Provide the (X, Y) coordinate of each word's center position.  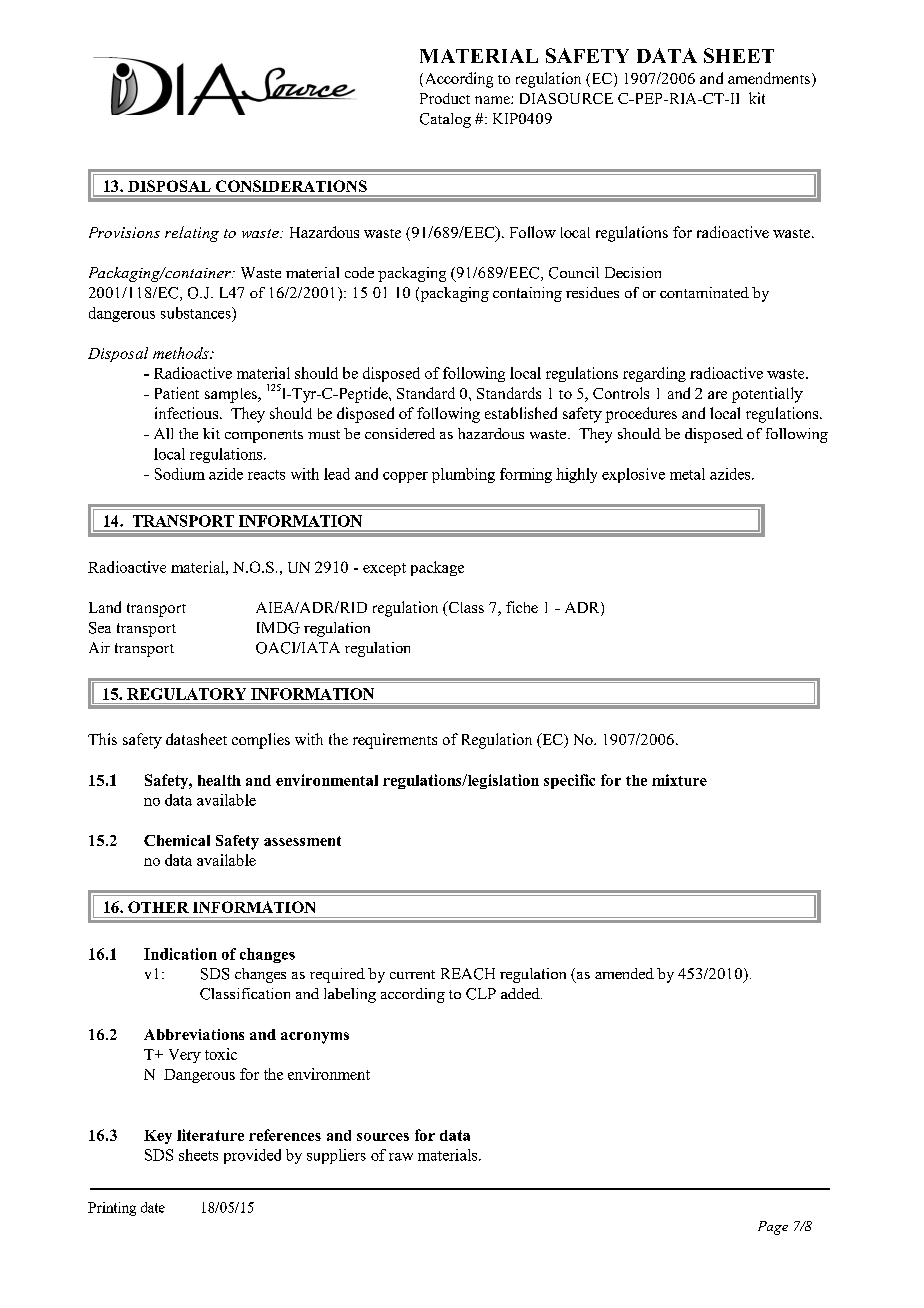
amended (624, 973)
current (412, 974)
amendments (769, 78)
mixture (679, 780)
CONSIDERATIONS (291, 186)
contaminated (704, 292)
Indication (180, 954)
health (219, 780)
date (153, 1207)
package (437, 568)
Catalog (445, 120)
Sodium (180, 474)
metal (687, 474)
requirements (395, 741)
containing (527, 294)
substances (197, 313)
